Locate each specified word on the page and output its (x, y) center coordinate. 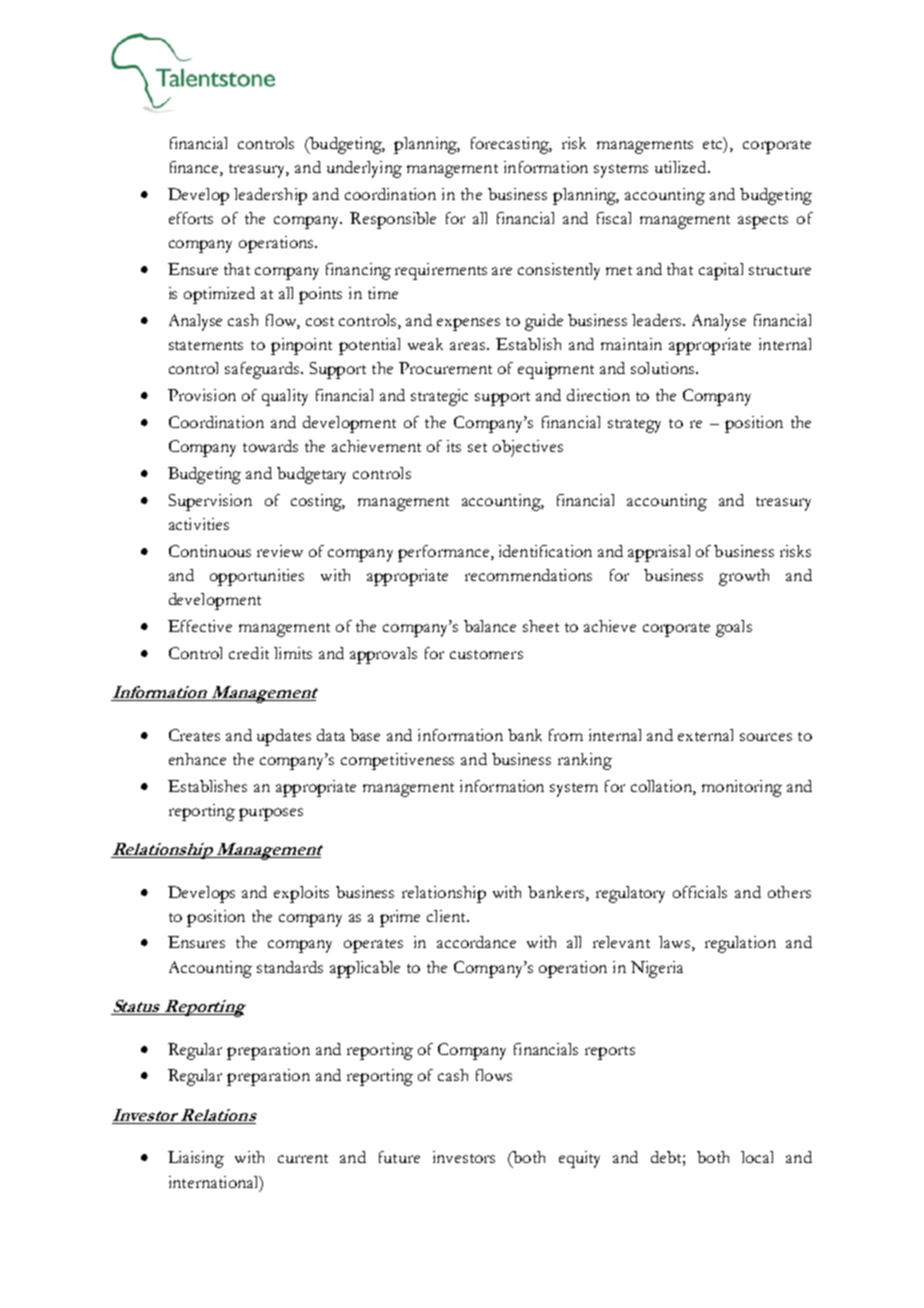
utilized (682, 167)
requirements (441, 271)
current (303, 1158)
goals (734, 628)
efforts (191, 218)
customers (486, 654)
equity (579, 1159)
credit (249, 653)
